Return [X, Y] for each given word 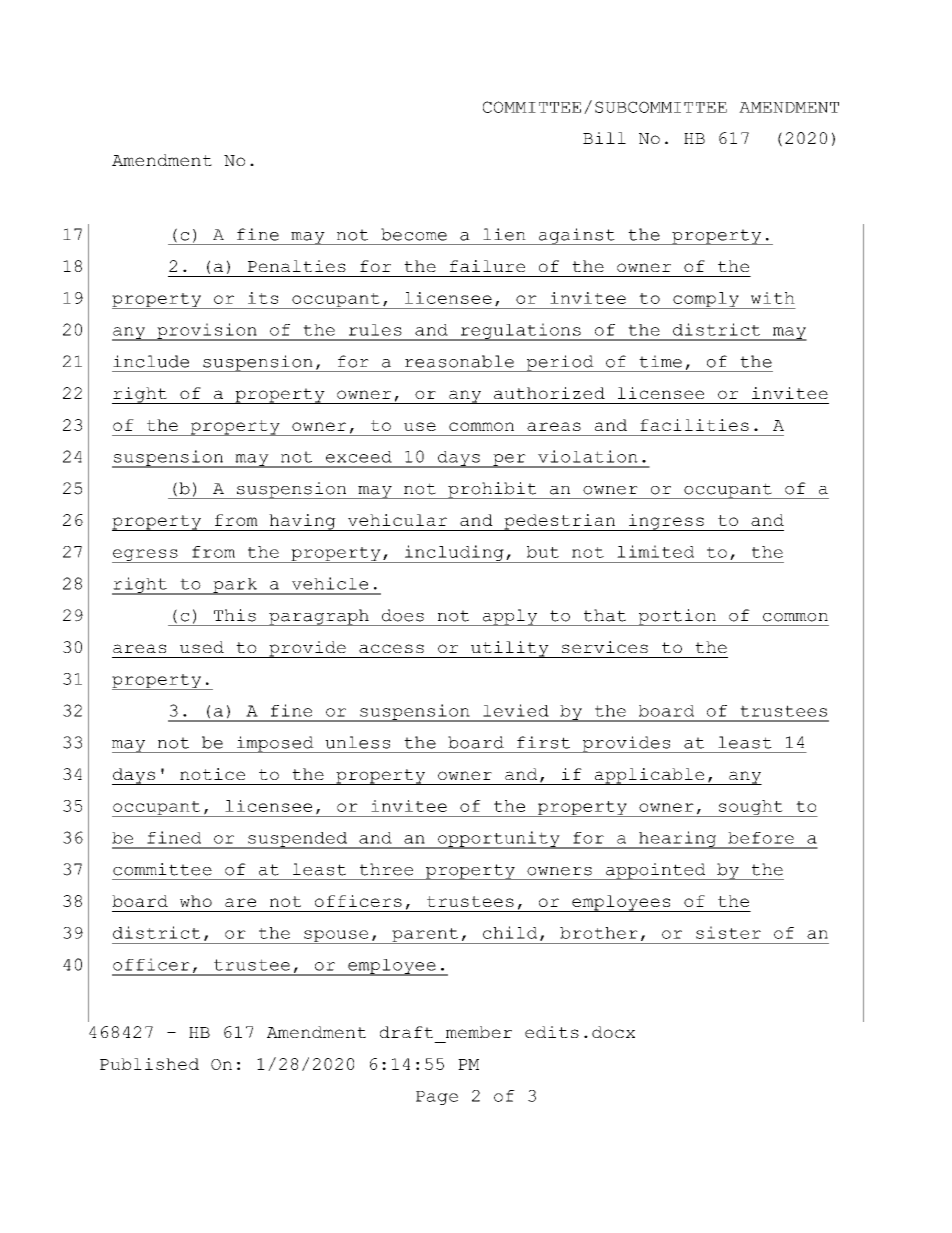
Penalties [297, 266]
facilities [694, 425]
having [302, 522]
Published [149, 1064]
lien [504, 234]
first [543, 742]
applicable [649, 776]
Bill [604, 138]
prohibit [492, 490]
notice [212, 774]
